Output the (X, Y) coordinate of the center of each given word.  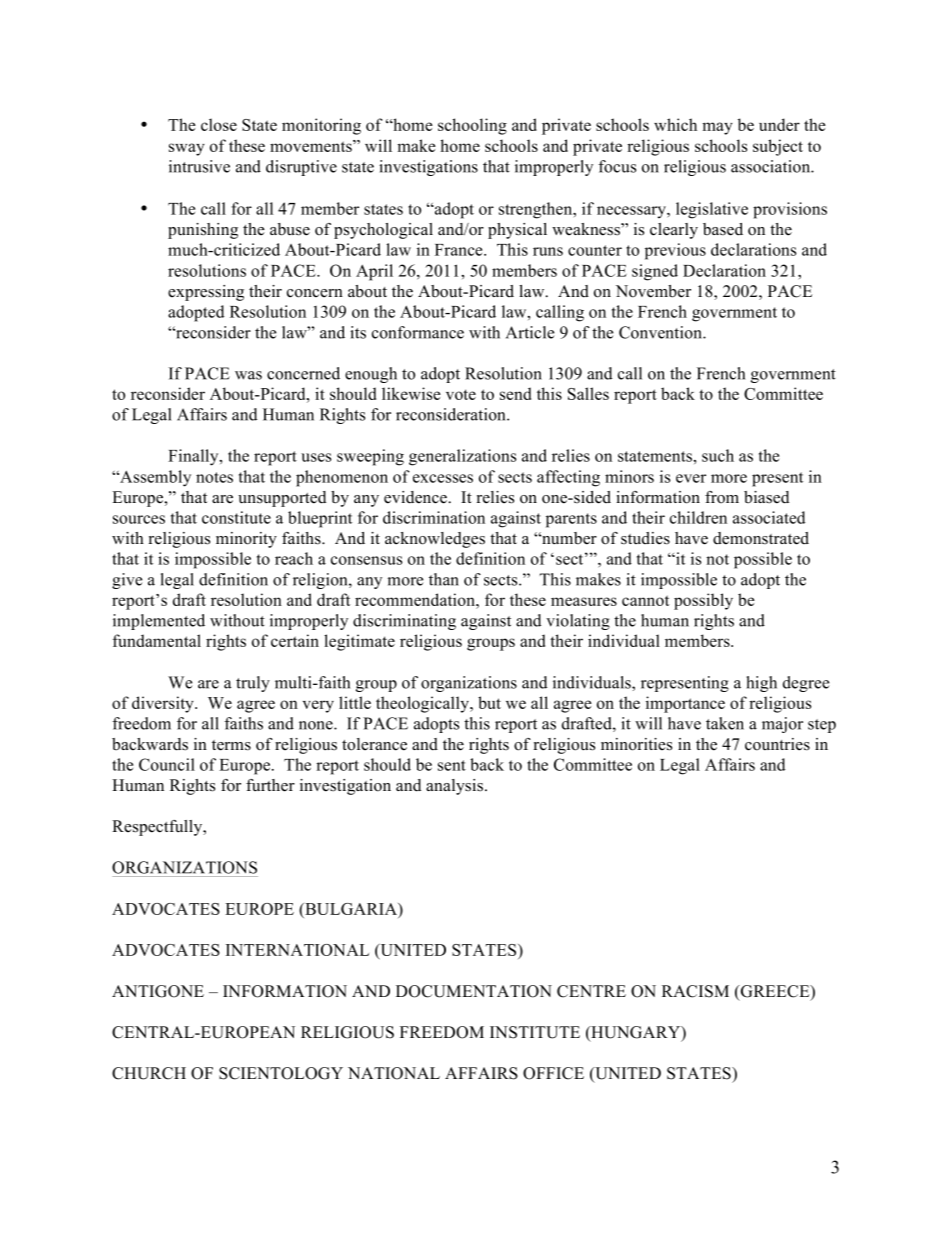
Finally (194, 457)
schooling (472, 126)
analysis (456, 787)
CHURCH (149, 1073)
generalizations (462, 457)
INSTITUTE (535, 1032)
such (718, 455)
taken (725, 723)
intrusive (199, 166)
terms (231, 745)
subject (778, 147)
